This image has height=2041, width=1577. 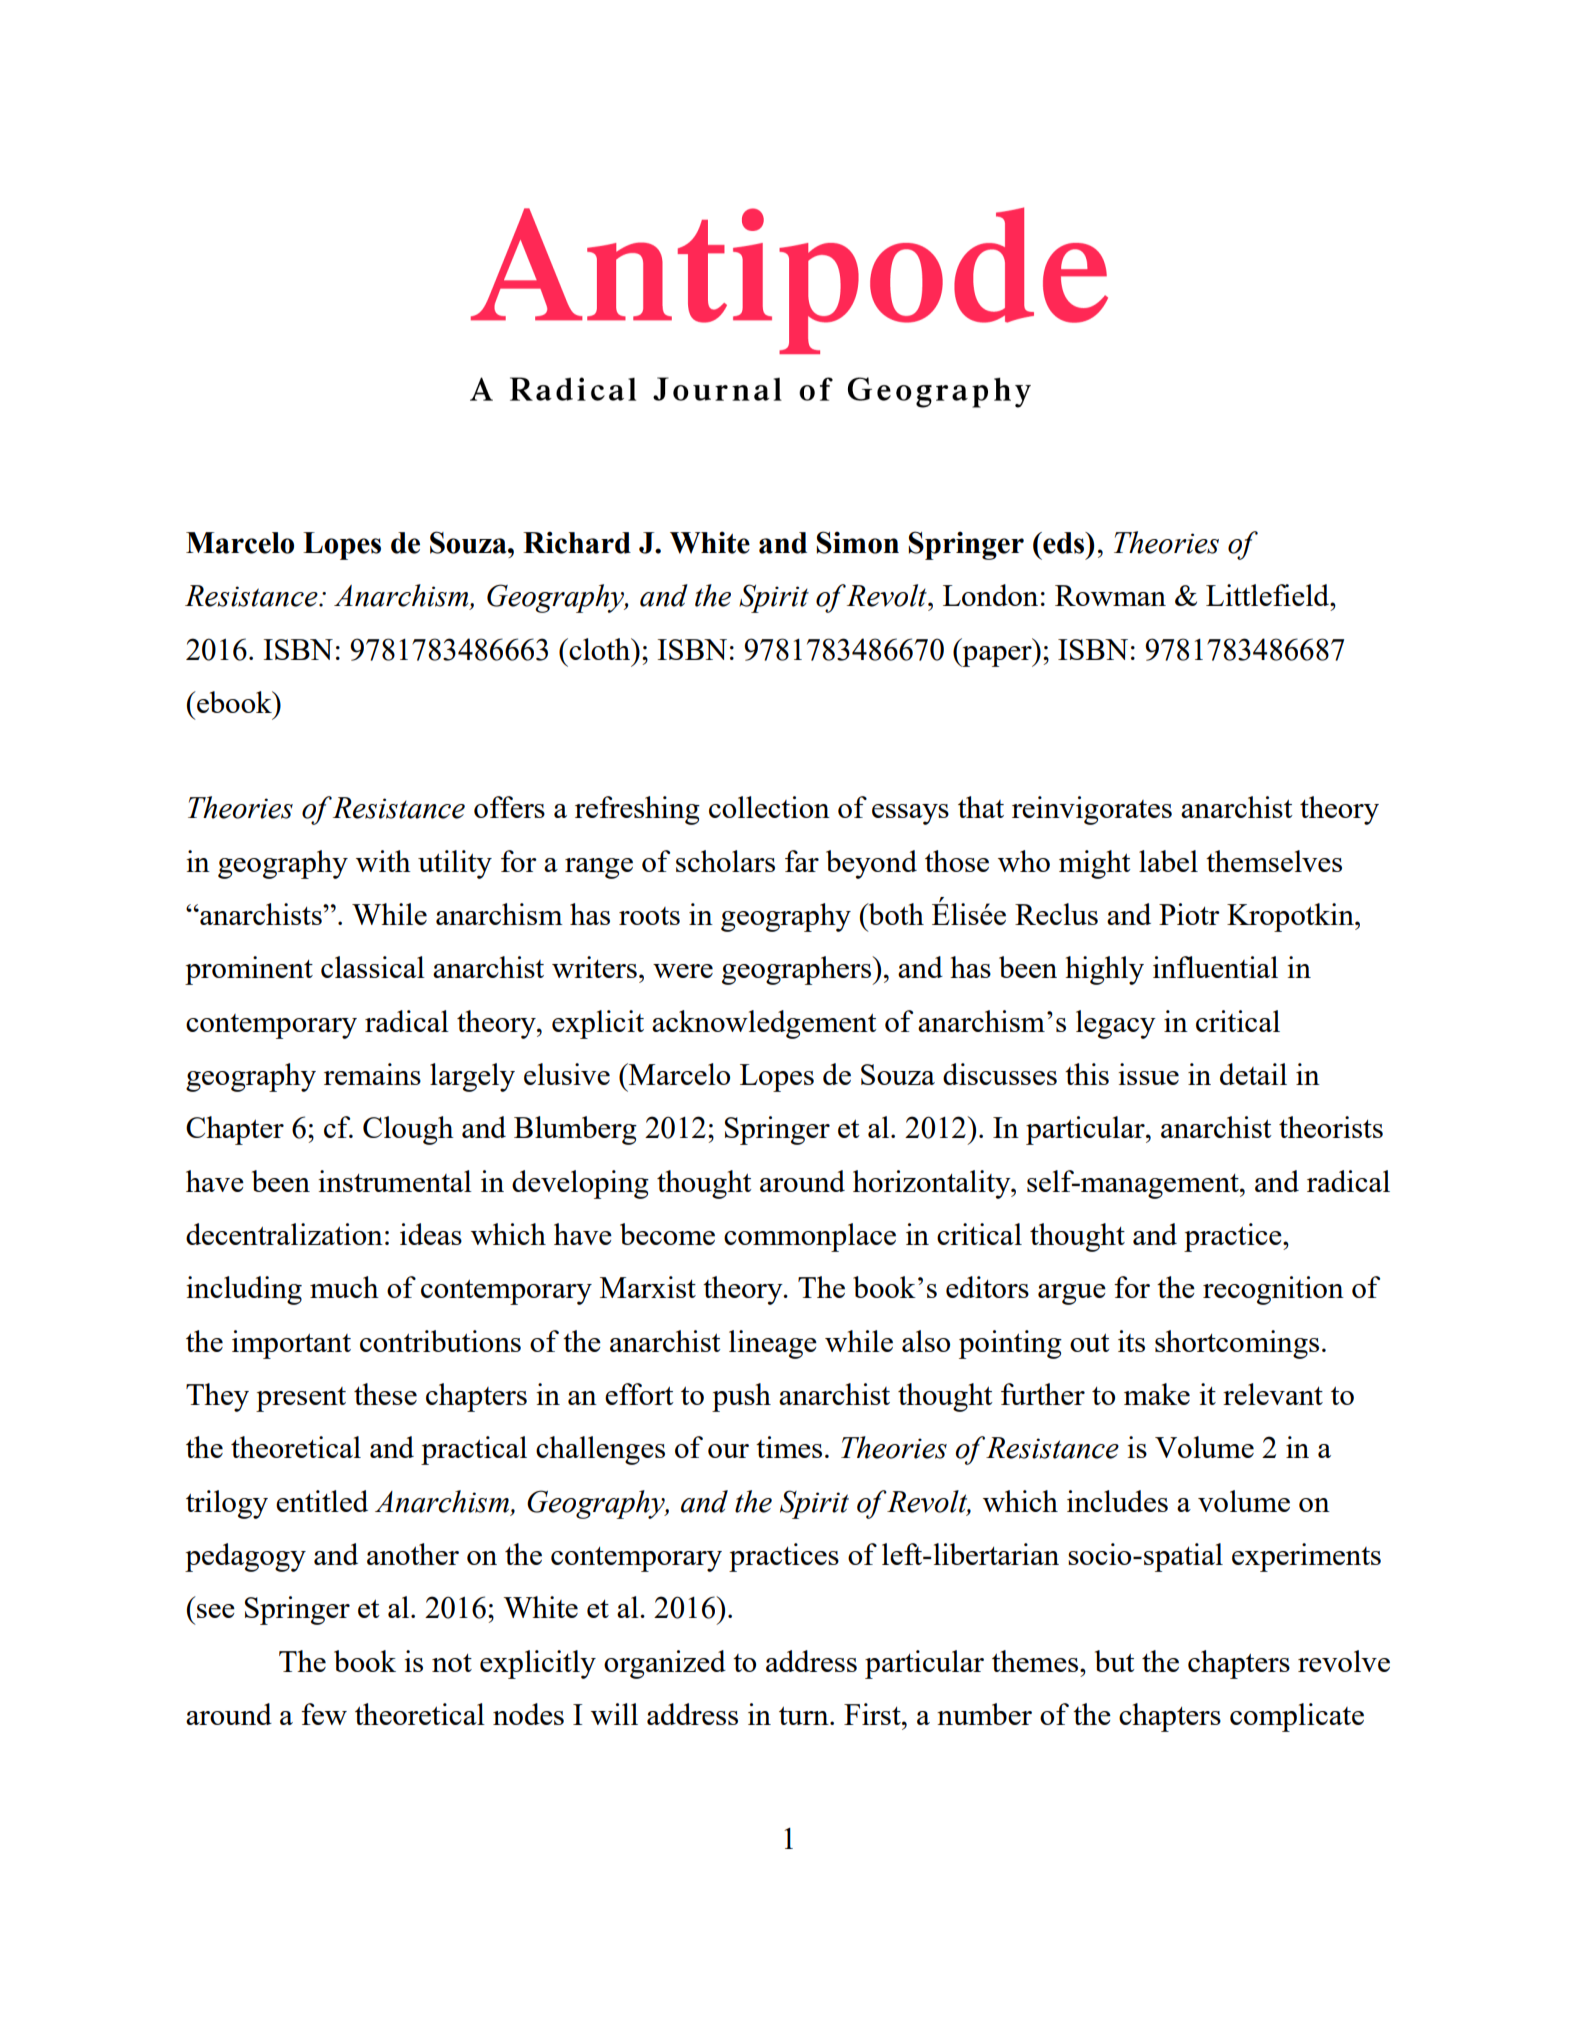 What do you see at coordinates (324, 1714) in the image?
I see `few` at bounding box center [324, 1714].
